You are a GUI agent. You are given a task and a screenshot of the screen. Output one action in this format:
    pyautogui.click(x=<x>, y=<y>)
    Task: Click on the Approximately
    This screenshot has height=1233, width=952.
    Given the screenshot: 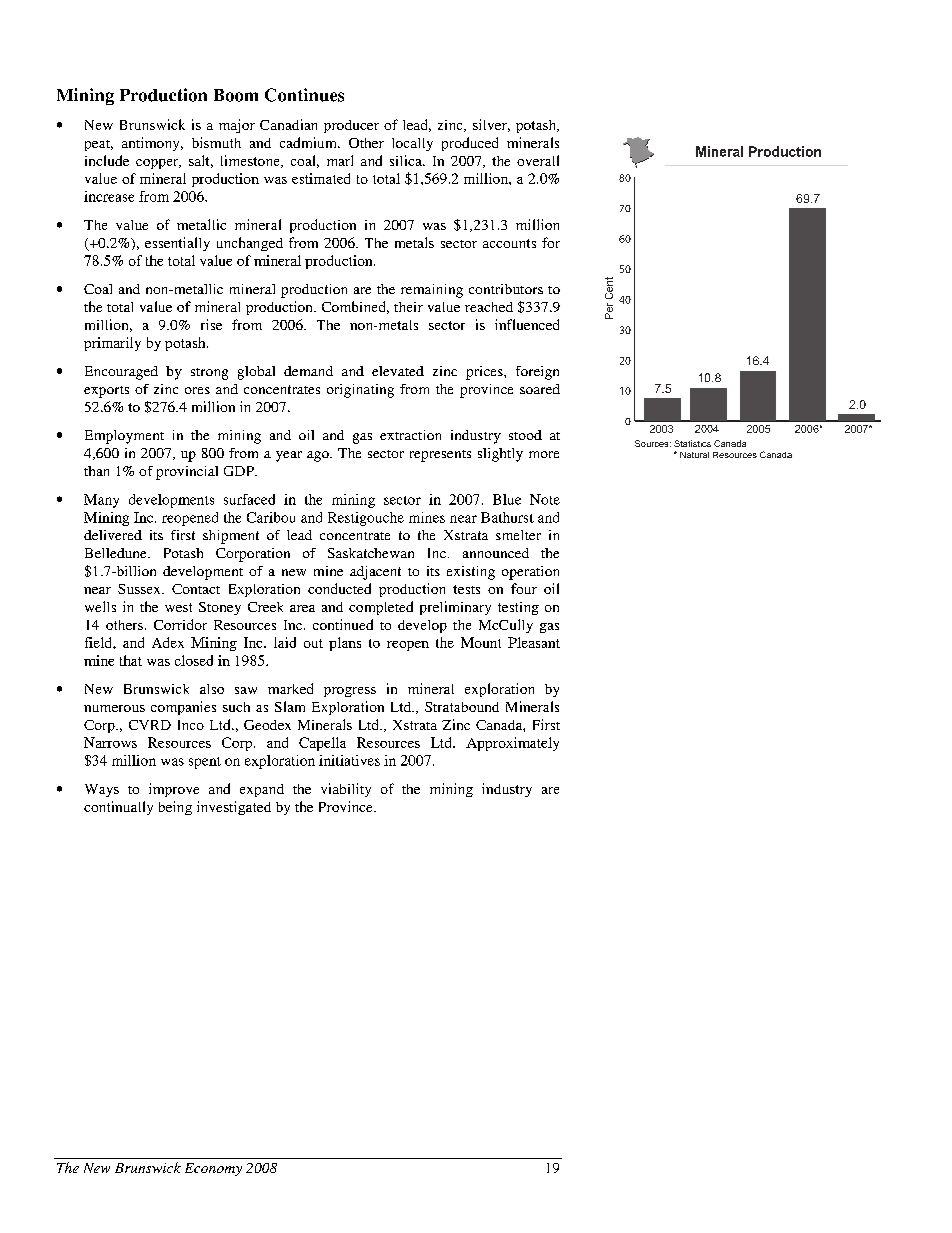 What is the action you would take?
    pyautogui.click(x=512, y=744)
